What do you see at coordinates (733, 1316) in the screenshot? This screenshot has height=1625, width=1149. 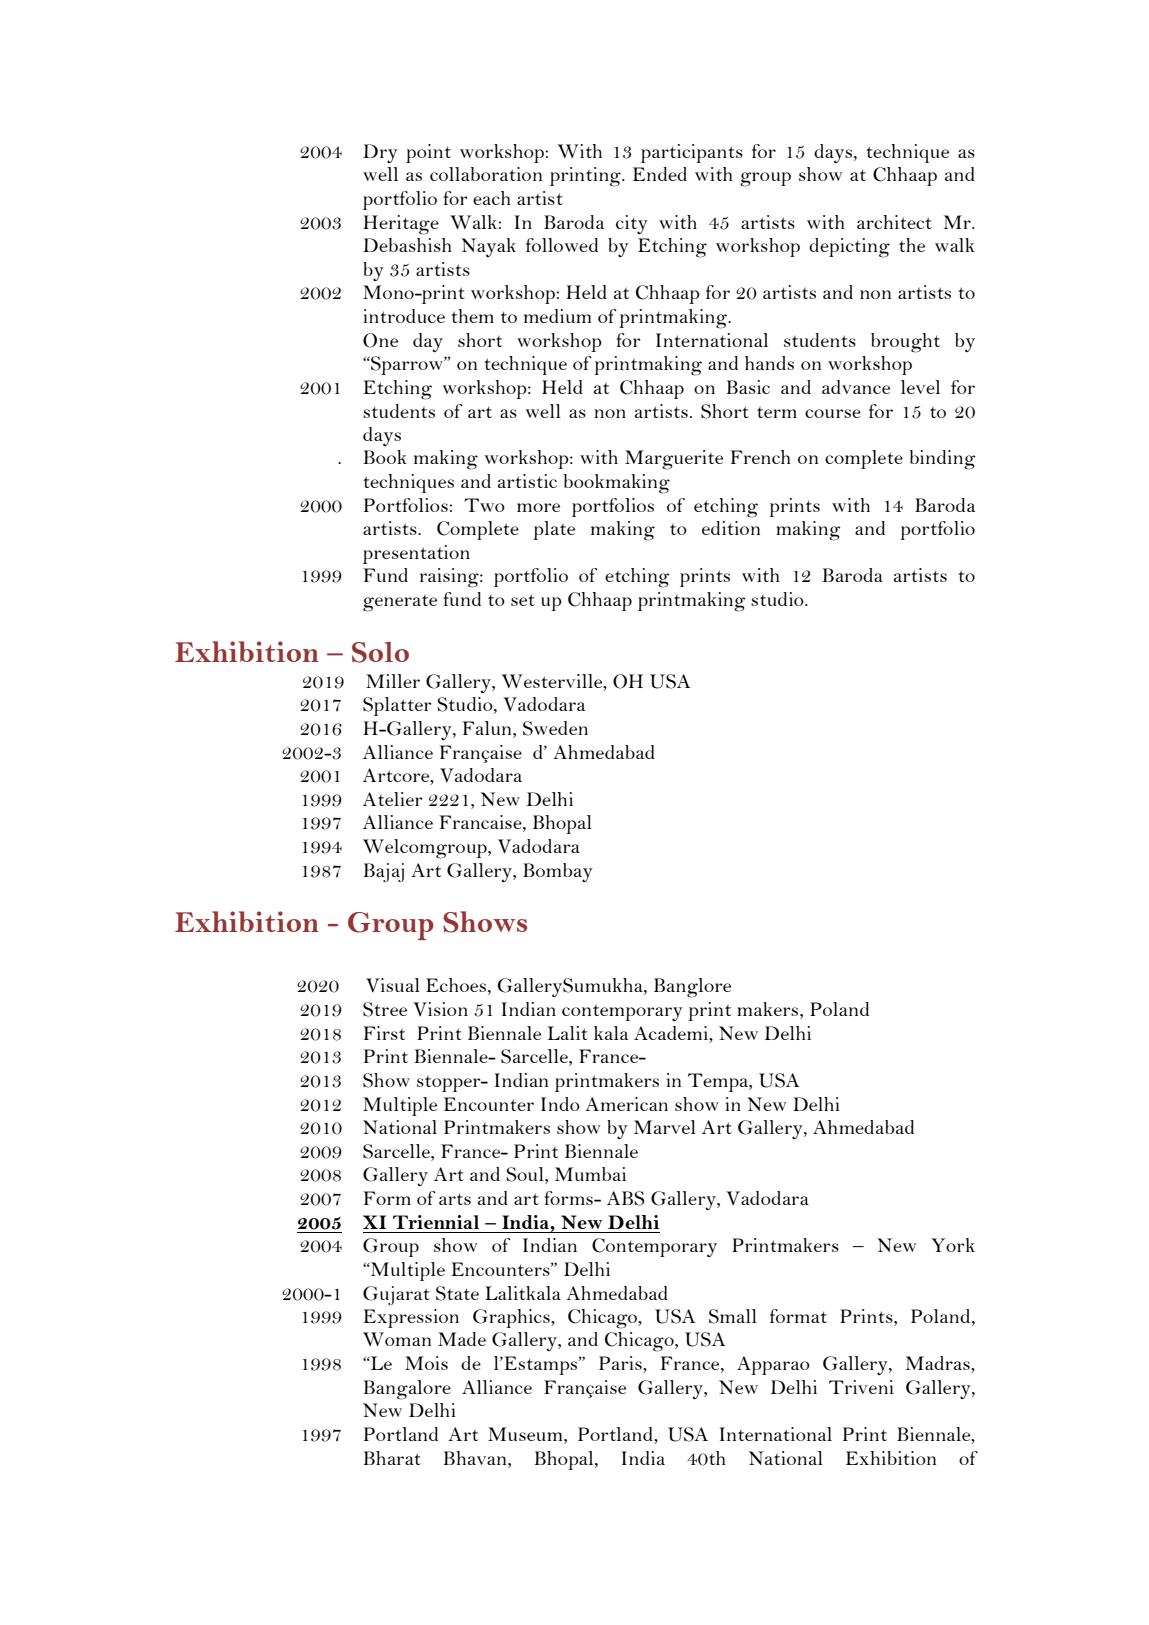 I see `Small` at bounding box center [733, 1316].
